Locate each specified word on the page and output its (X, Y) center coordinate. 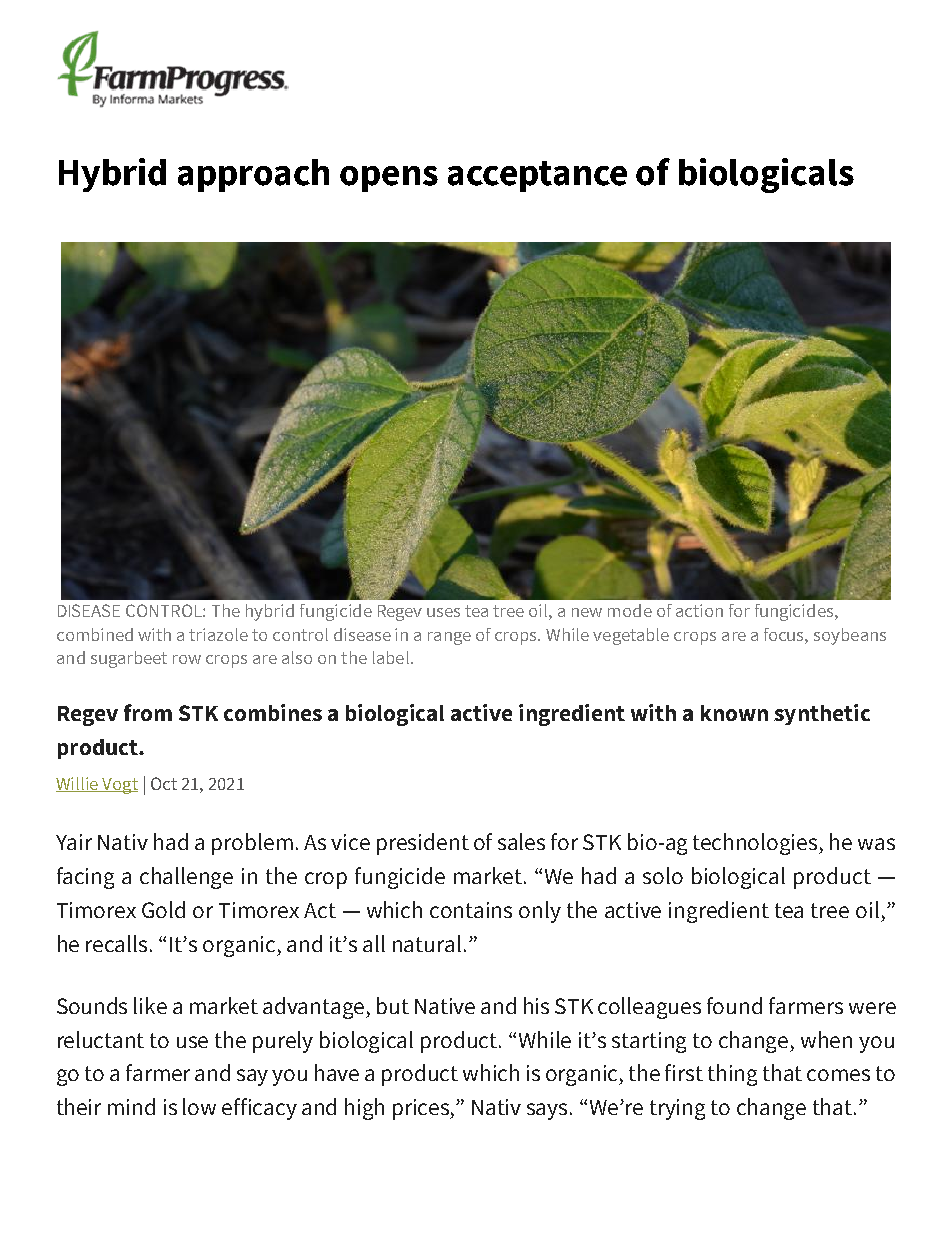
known (734, 713)
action (699, 610)
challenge (186, 878)
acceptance (537, 176)
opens (389, 179)
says (549, 1111)
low (199, 1106)
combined (95, 634)
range (449, 638)
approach (253, 175)
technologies (757, 844)
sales (521, 841)
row (187, 659)
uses (443, 612)
